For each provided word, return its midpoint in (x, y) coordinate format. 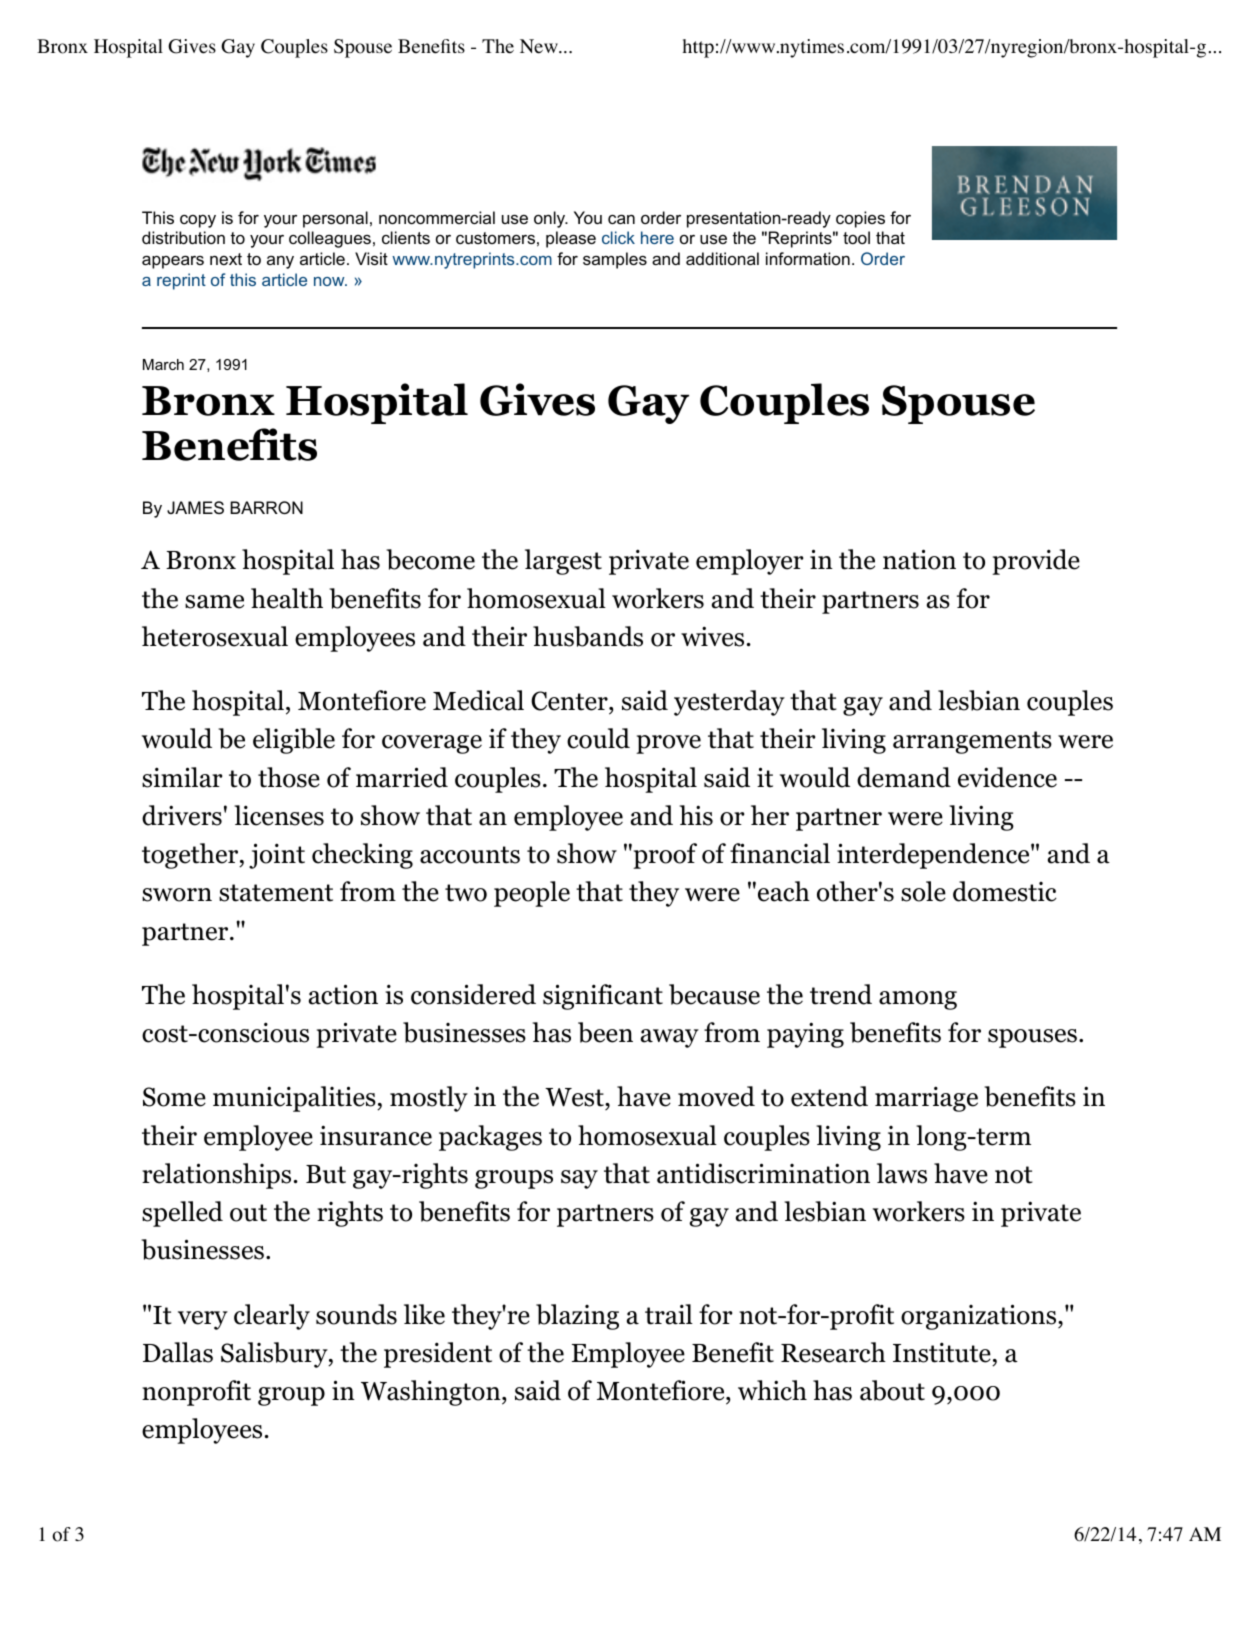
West (575, 1099)
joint (277, 856)
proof (664, 856)
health (287, 598)
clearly (272, 1317)
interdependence (934, 856)
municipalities (295, 1099)
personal (335, 219)
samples (615, 260)
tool (856, 237)
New (540, 46)
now (330, 281)
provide (1036, 562)
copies (860, 219)
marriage (926, 1099)
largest (563, 562)
